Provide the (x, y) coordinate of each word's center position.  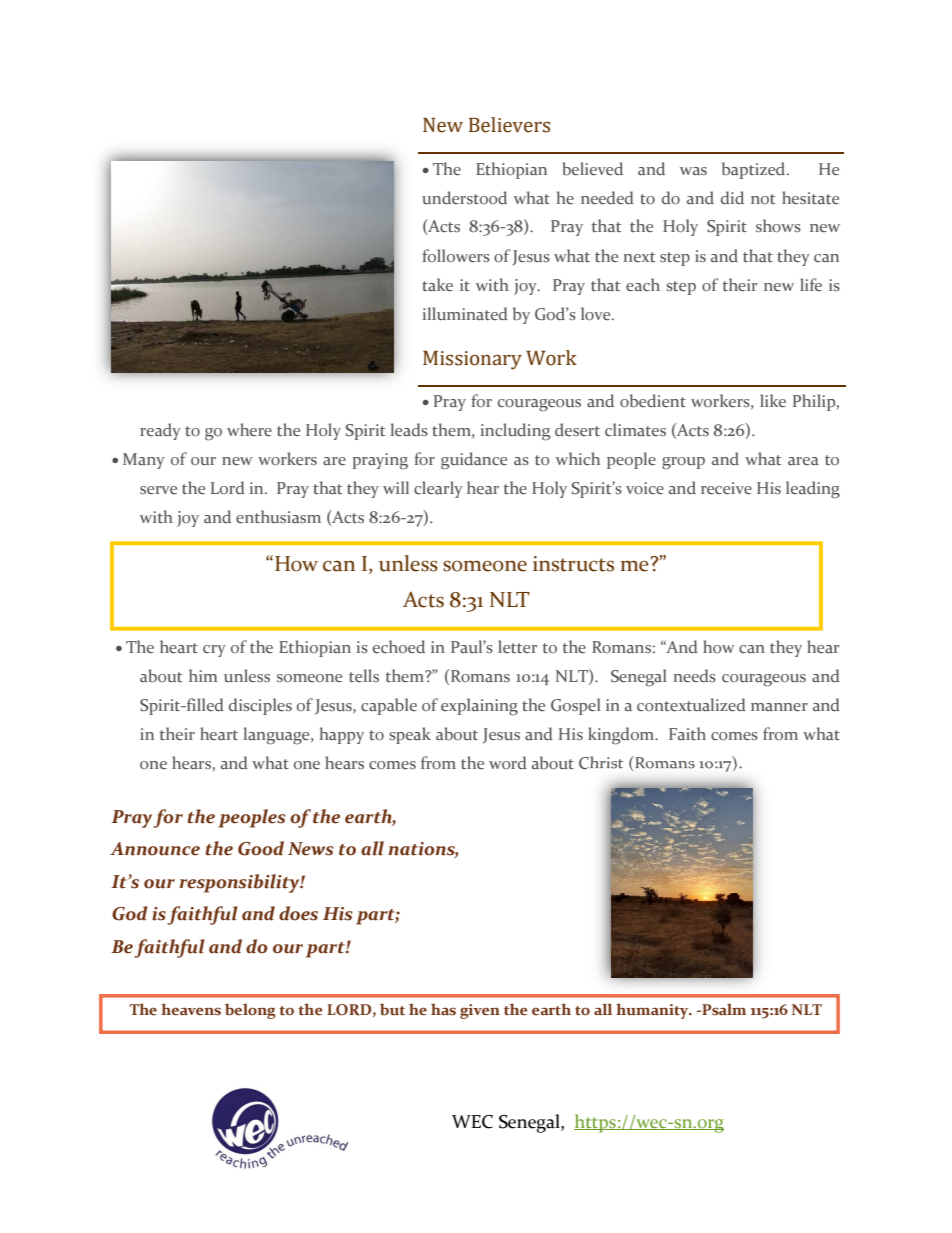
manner (779, 707)
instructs (573, 564)
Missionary (472, 360)
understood (464, 197)
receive (726, 488)
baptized (755, 170)
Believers (509, 125)
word (508, 762)
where (249, 430)
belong (250, 1011)
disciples (260, 706)
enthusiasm (278, 517)
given (480, 1011)
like (773, 400)
